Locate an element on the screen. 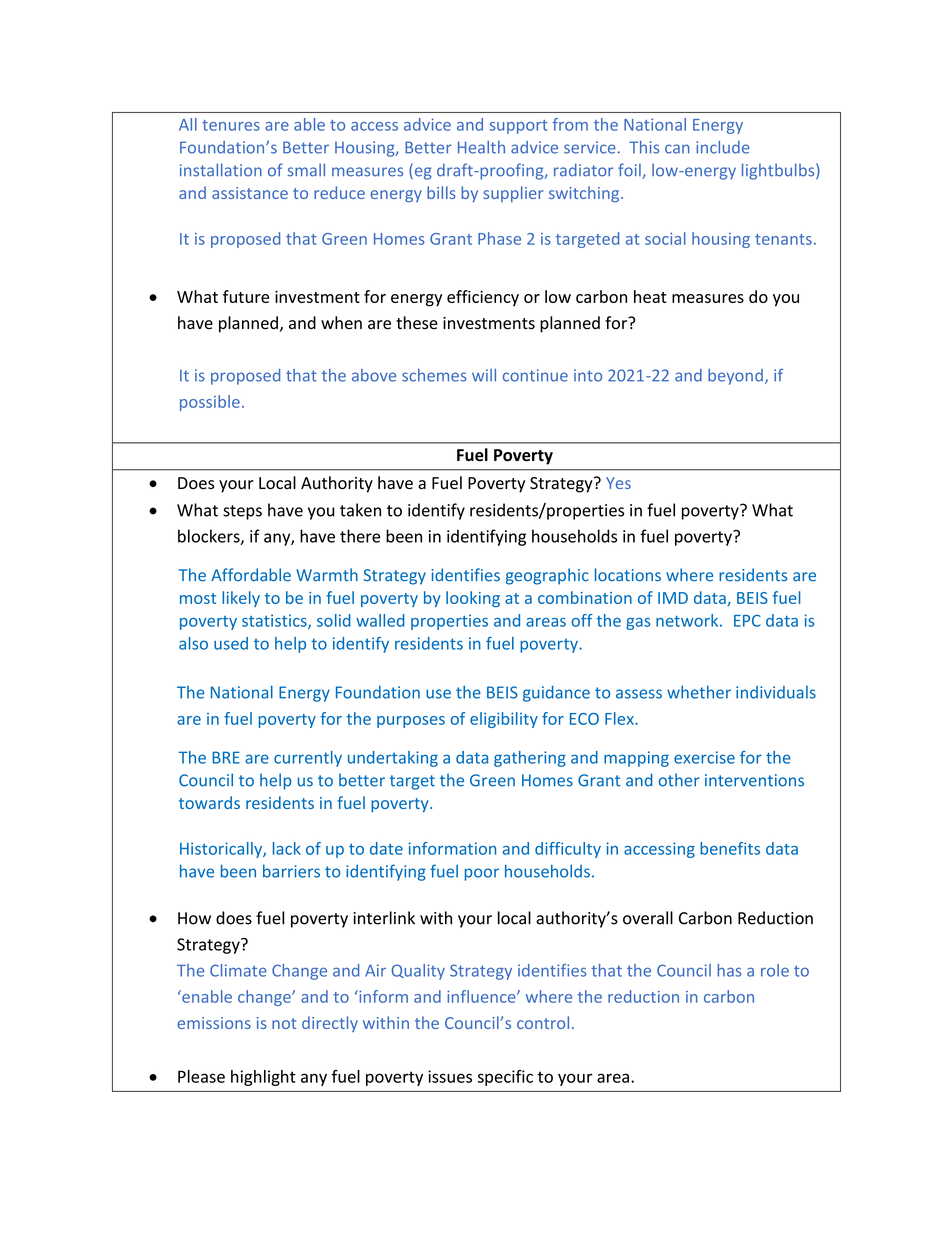 This screenshot has height=1233, width=952. possible is located at coordinates (210, 403).
